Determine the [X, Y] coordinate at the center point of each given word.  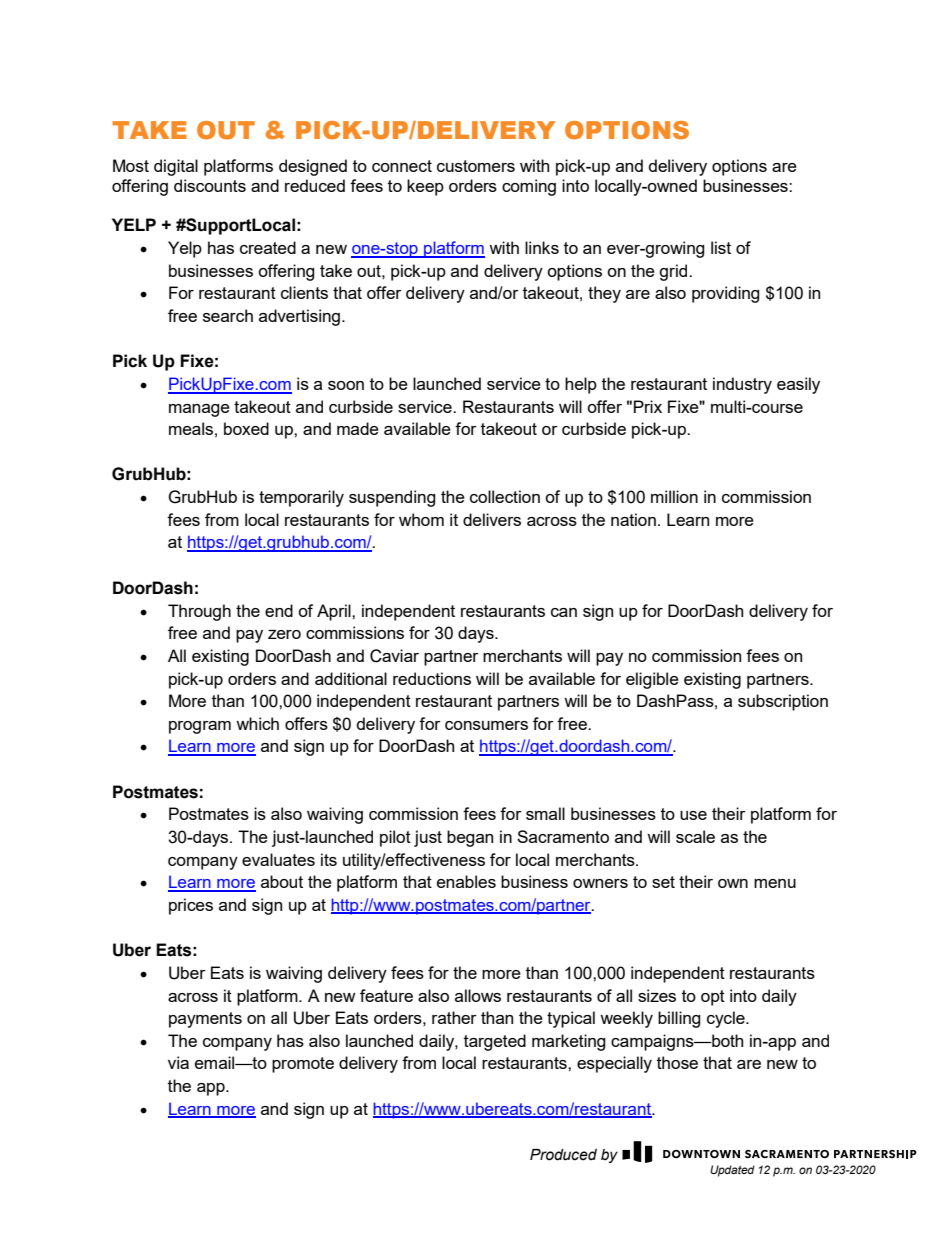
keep [425, 187]
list [721, 247]
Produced [563, 1155]
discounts [210, 185]
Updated [732, 1171]
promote [303, 1065]
